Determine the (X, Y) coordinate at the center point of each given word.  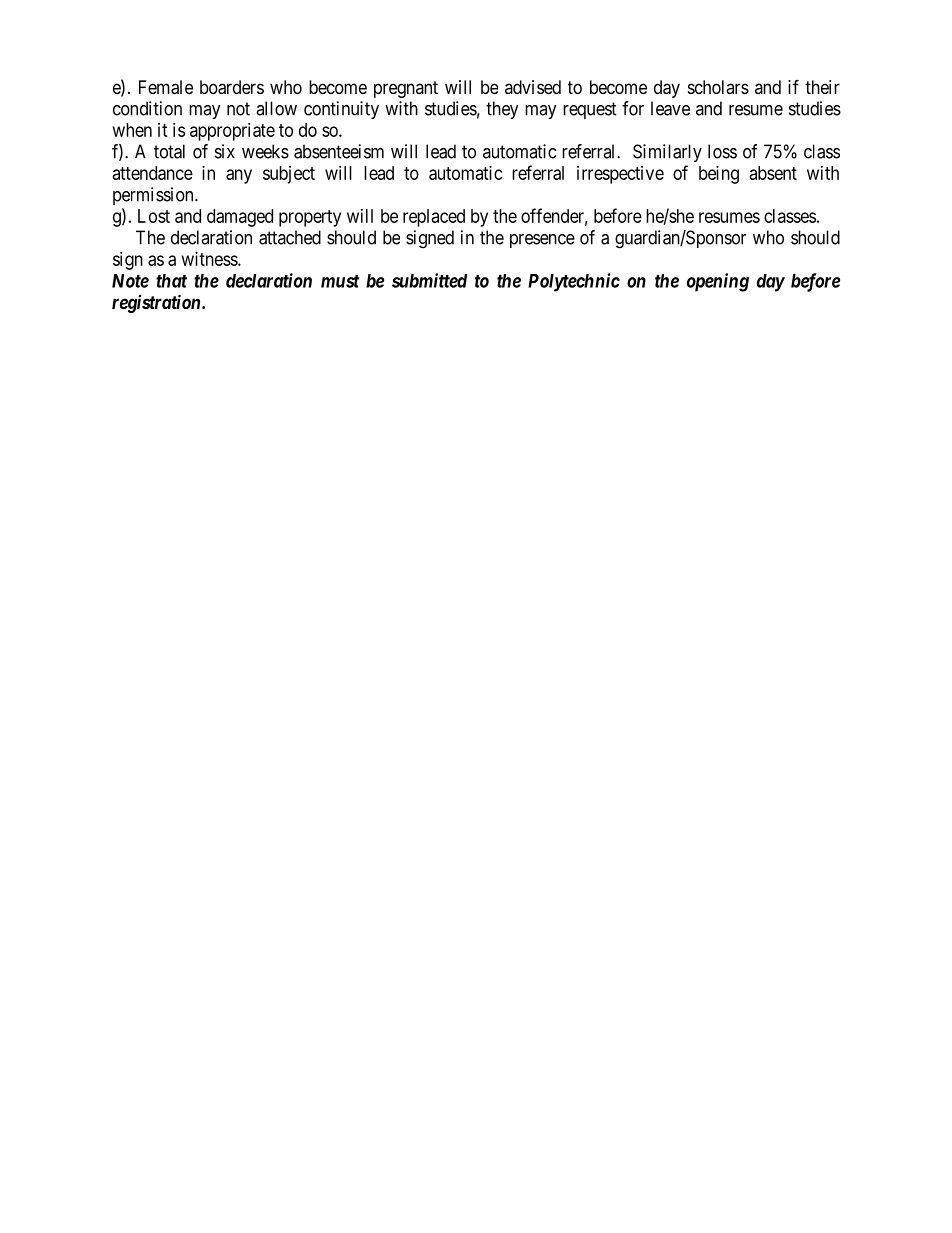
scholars (718, 87)
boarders (232, 87)
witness (210, 259)
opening (718, 282)
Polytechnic (574, 282)
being (719, 175)
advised (533, 87)
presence (542, 241)
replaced (434, 218)
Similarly (667, 153)
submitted (429, 280)
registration (157, 303)
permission (154, 196)
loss (722, 151)
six (225, 151)
